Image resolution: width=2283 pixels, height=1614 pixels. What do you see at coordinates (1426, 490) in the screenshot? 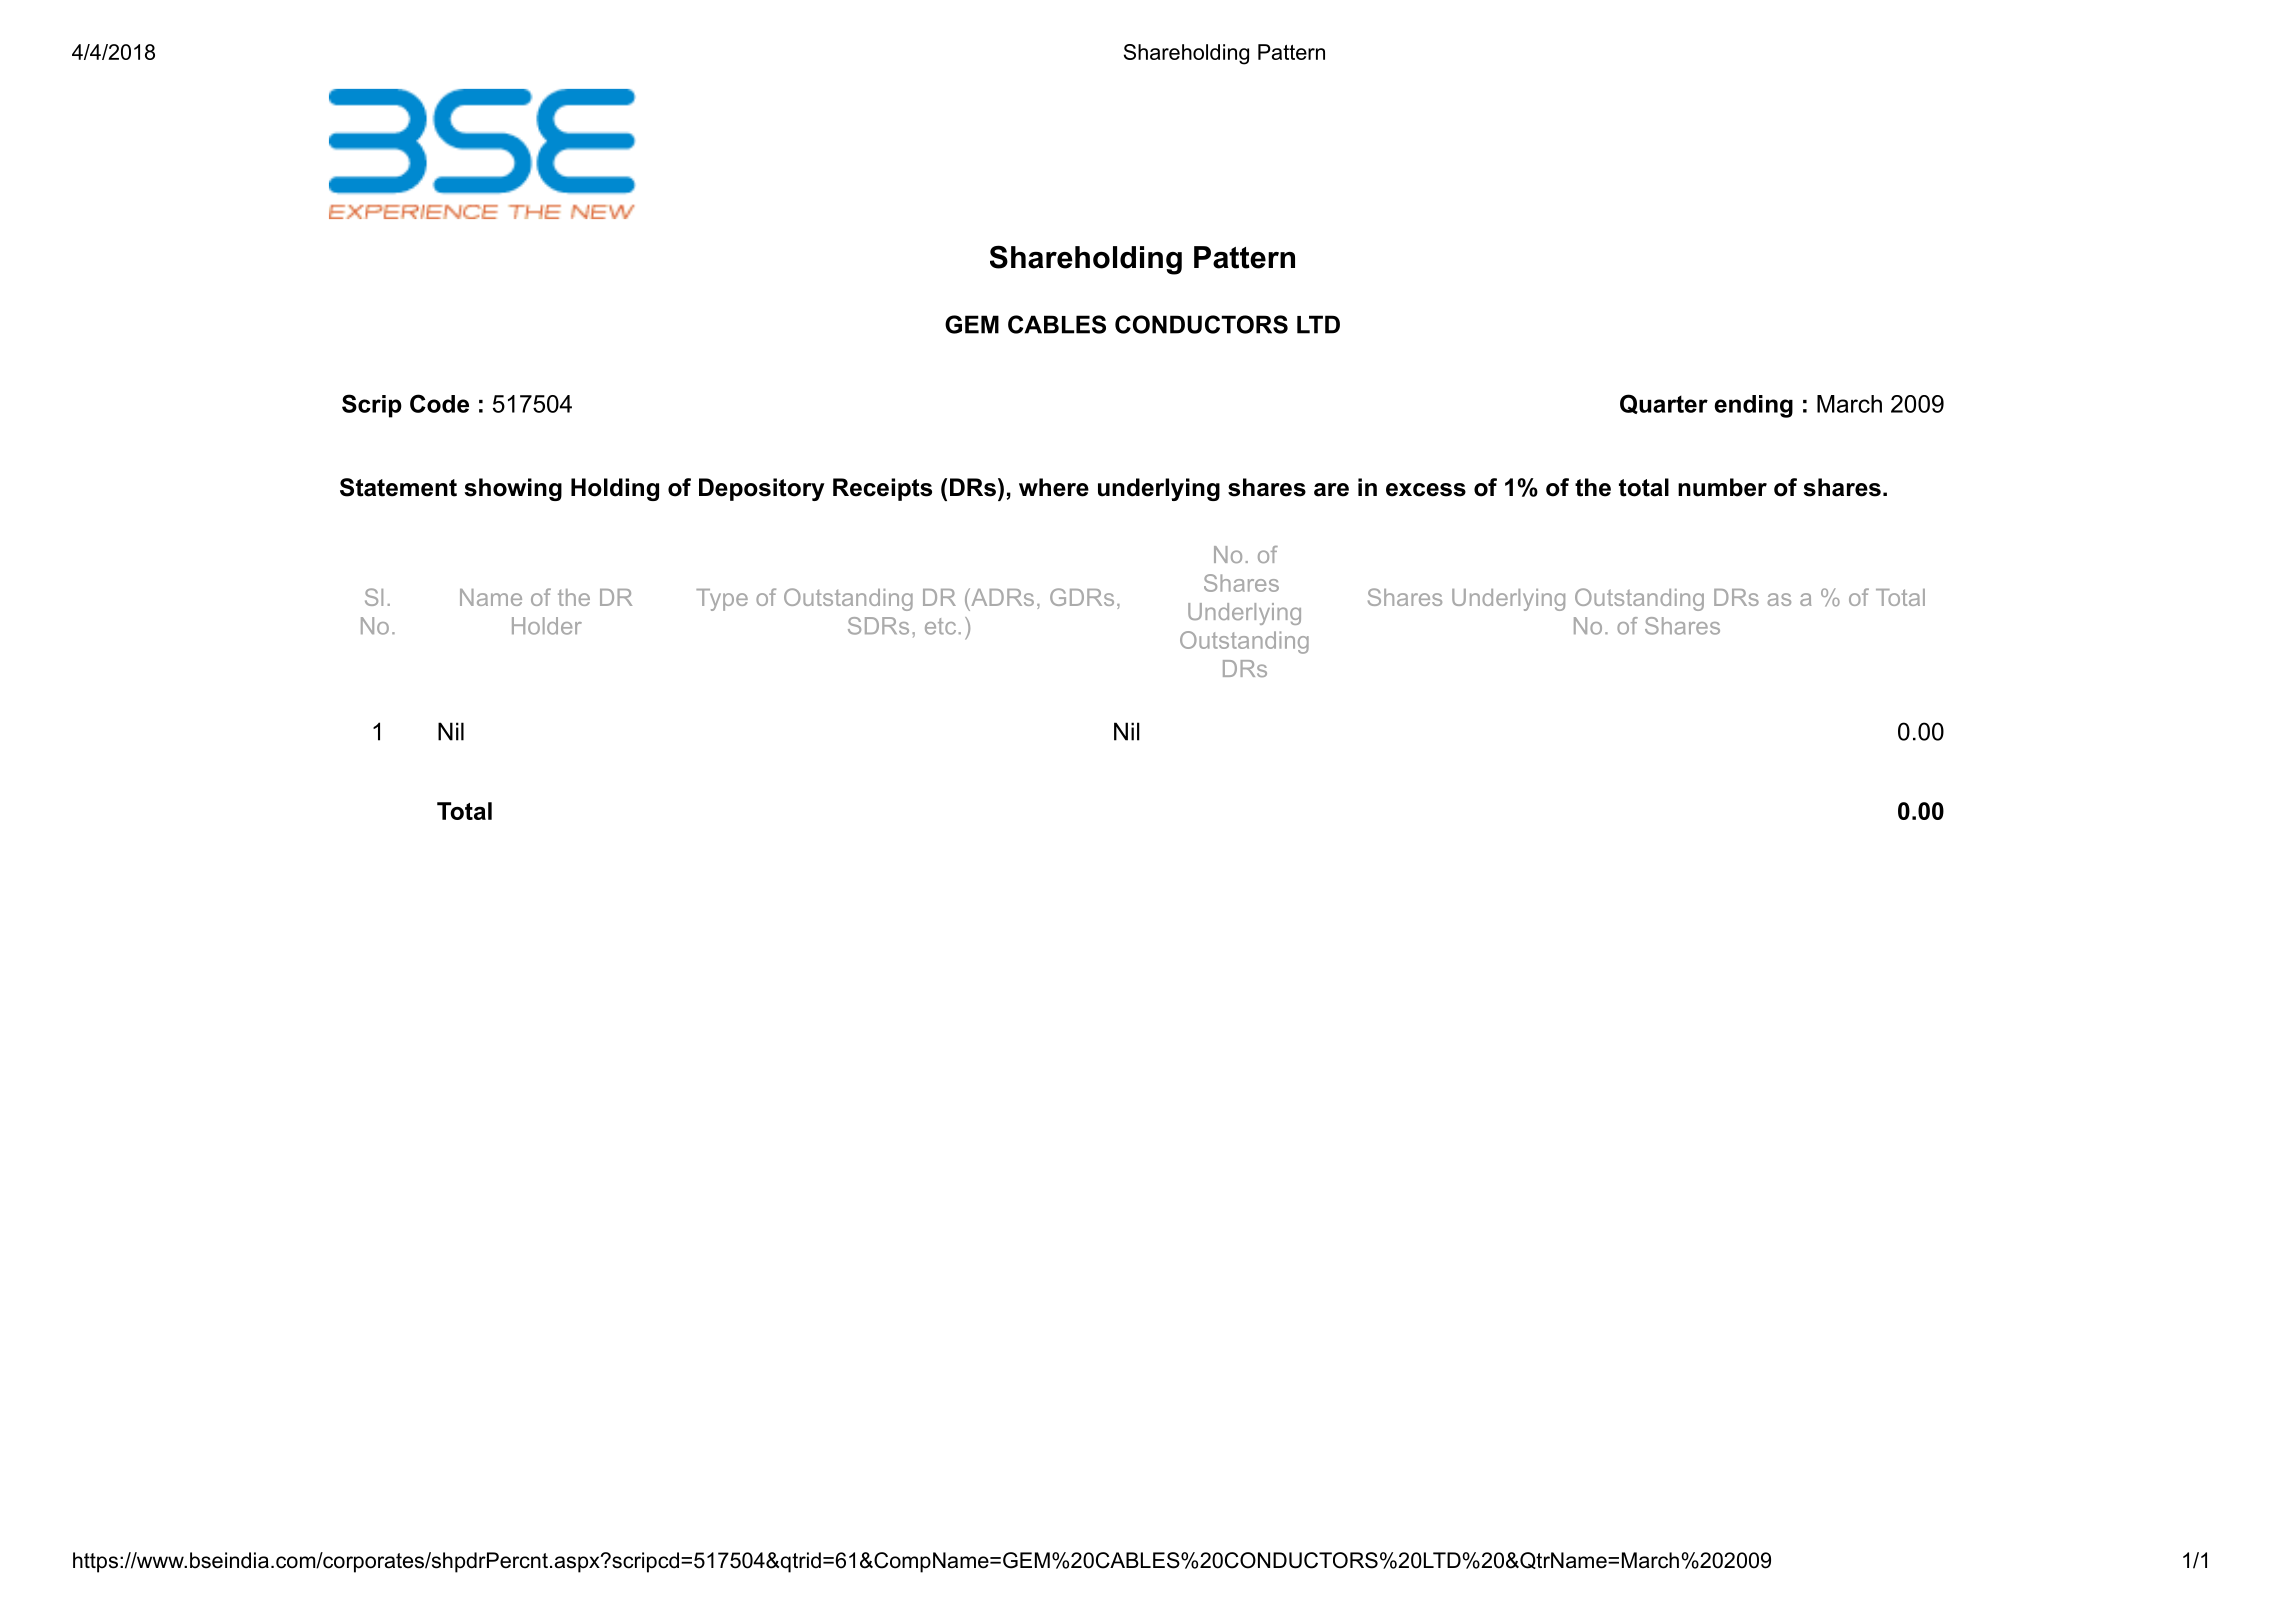
I see `excess` at bounding box center [1426, 490].
